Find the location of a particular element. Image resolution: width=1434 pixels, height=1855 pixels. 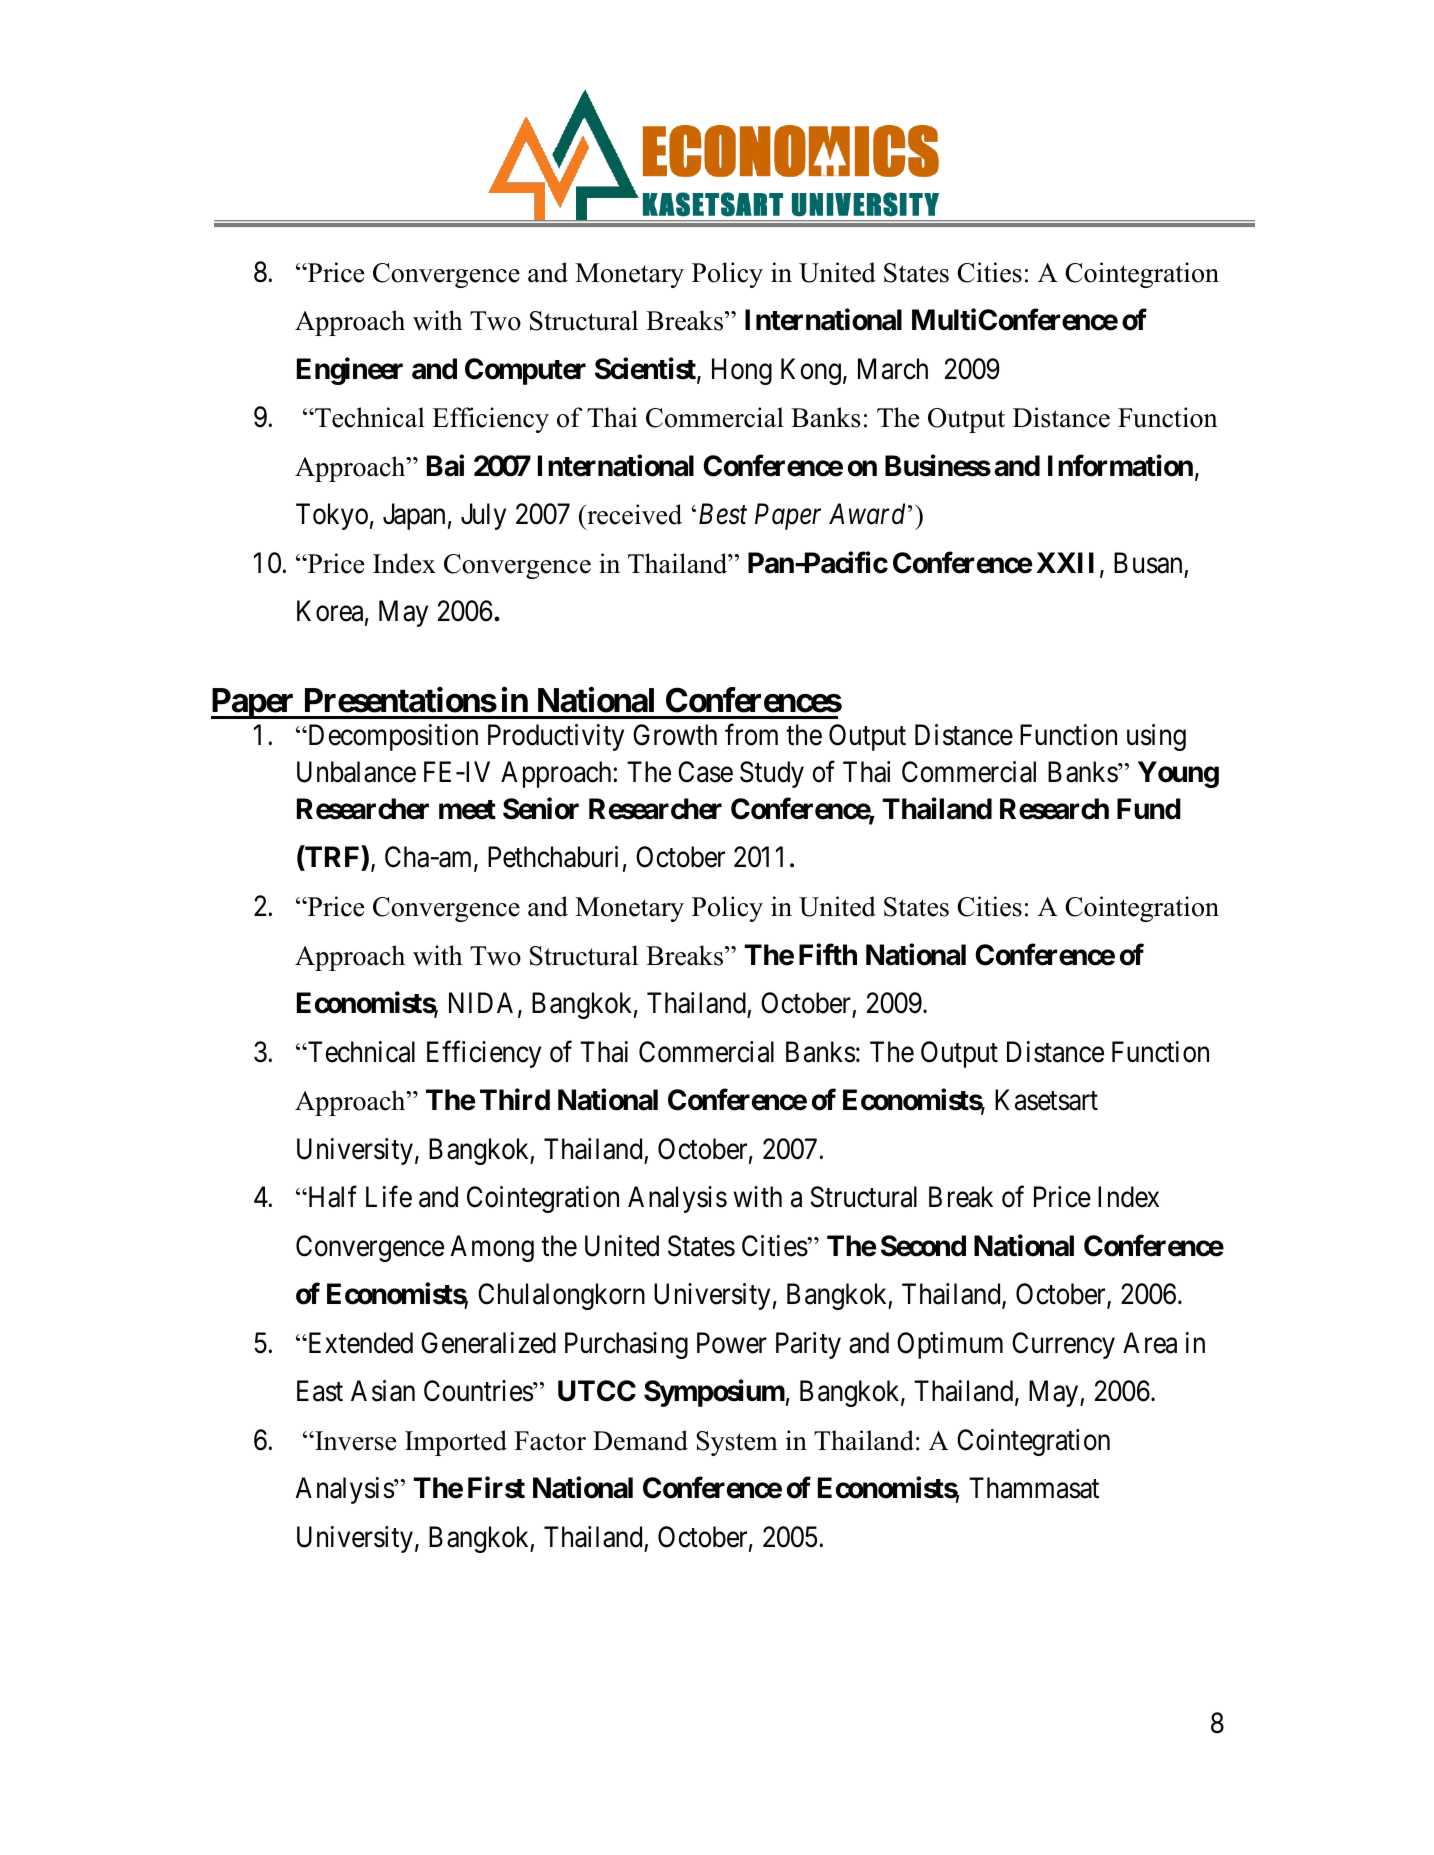

from is located at coordinates (751, 735).
